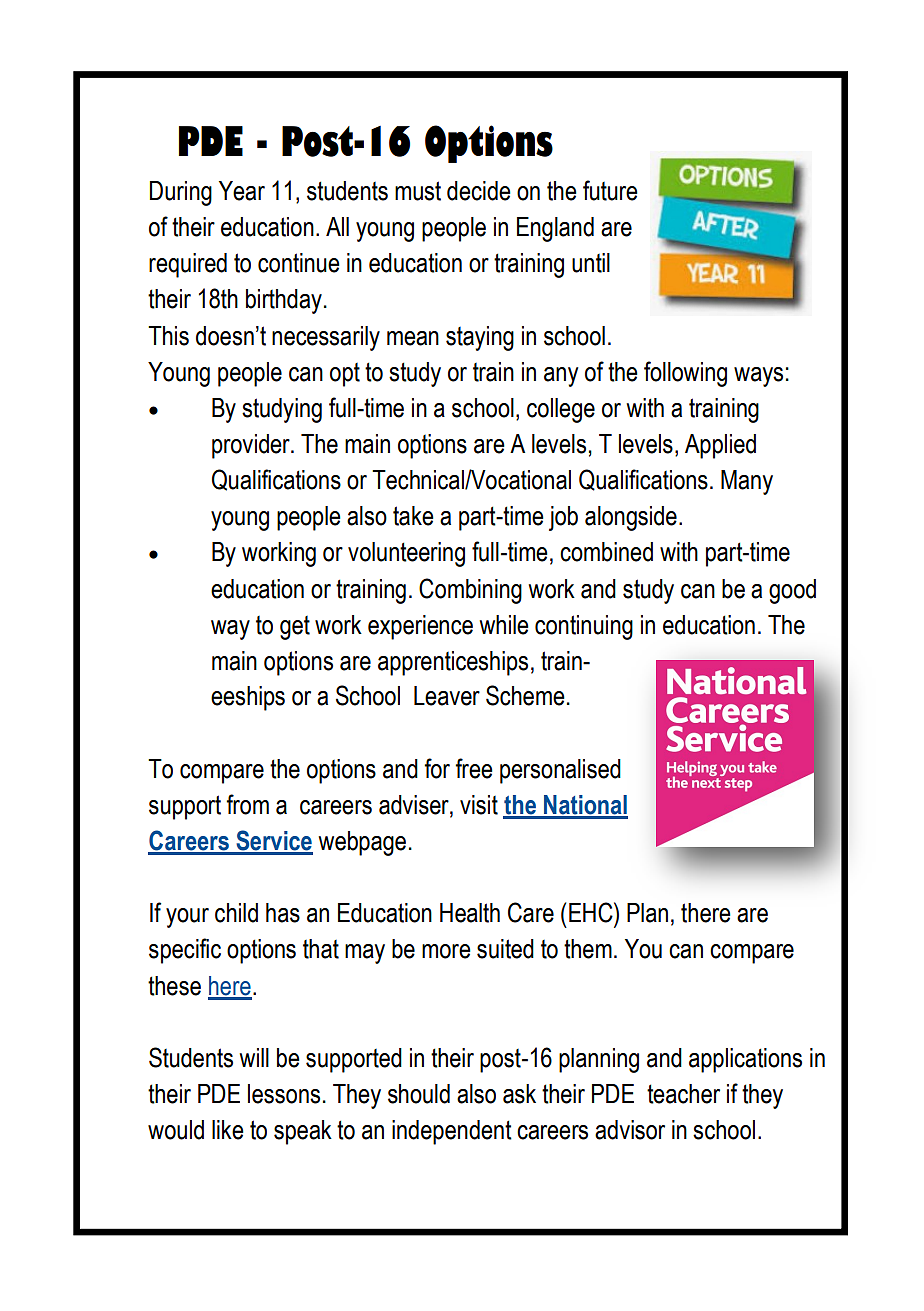  I want to click on get, so click(295, 628).
